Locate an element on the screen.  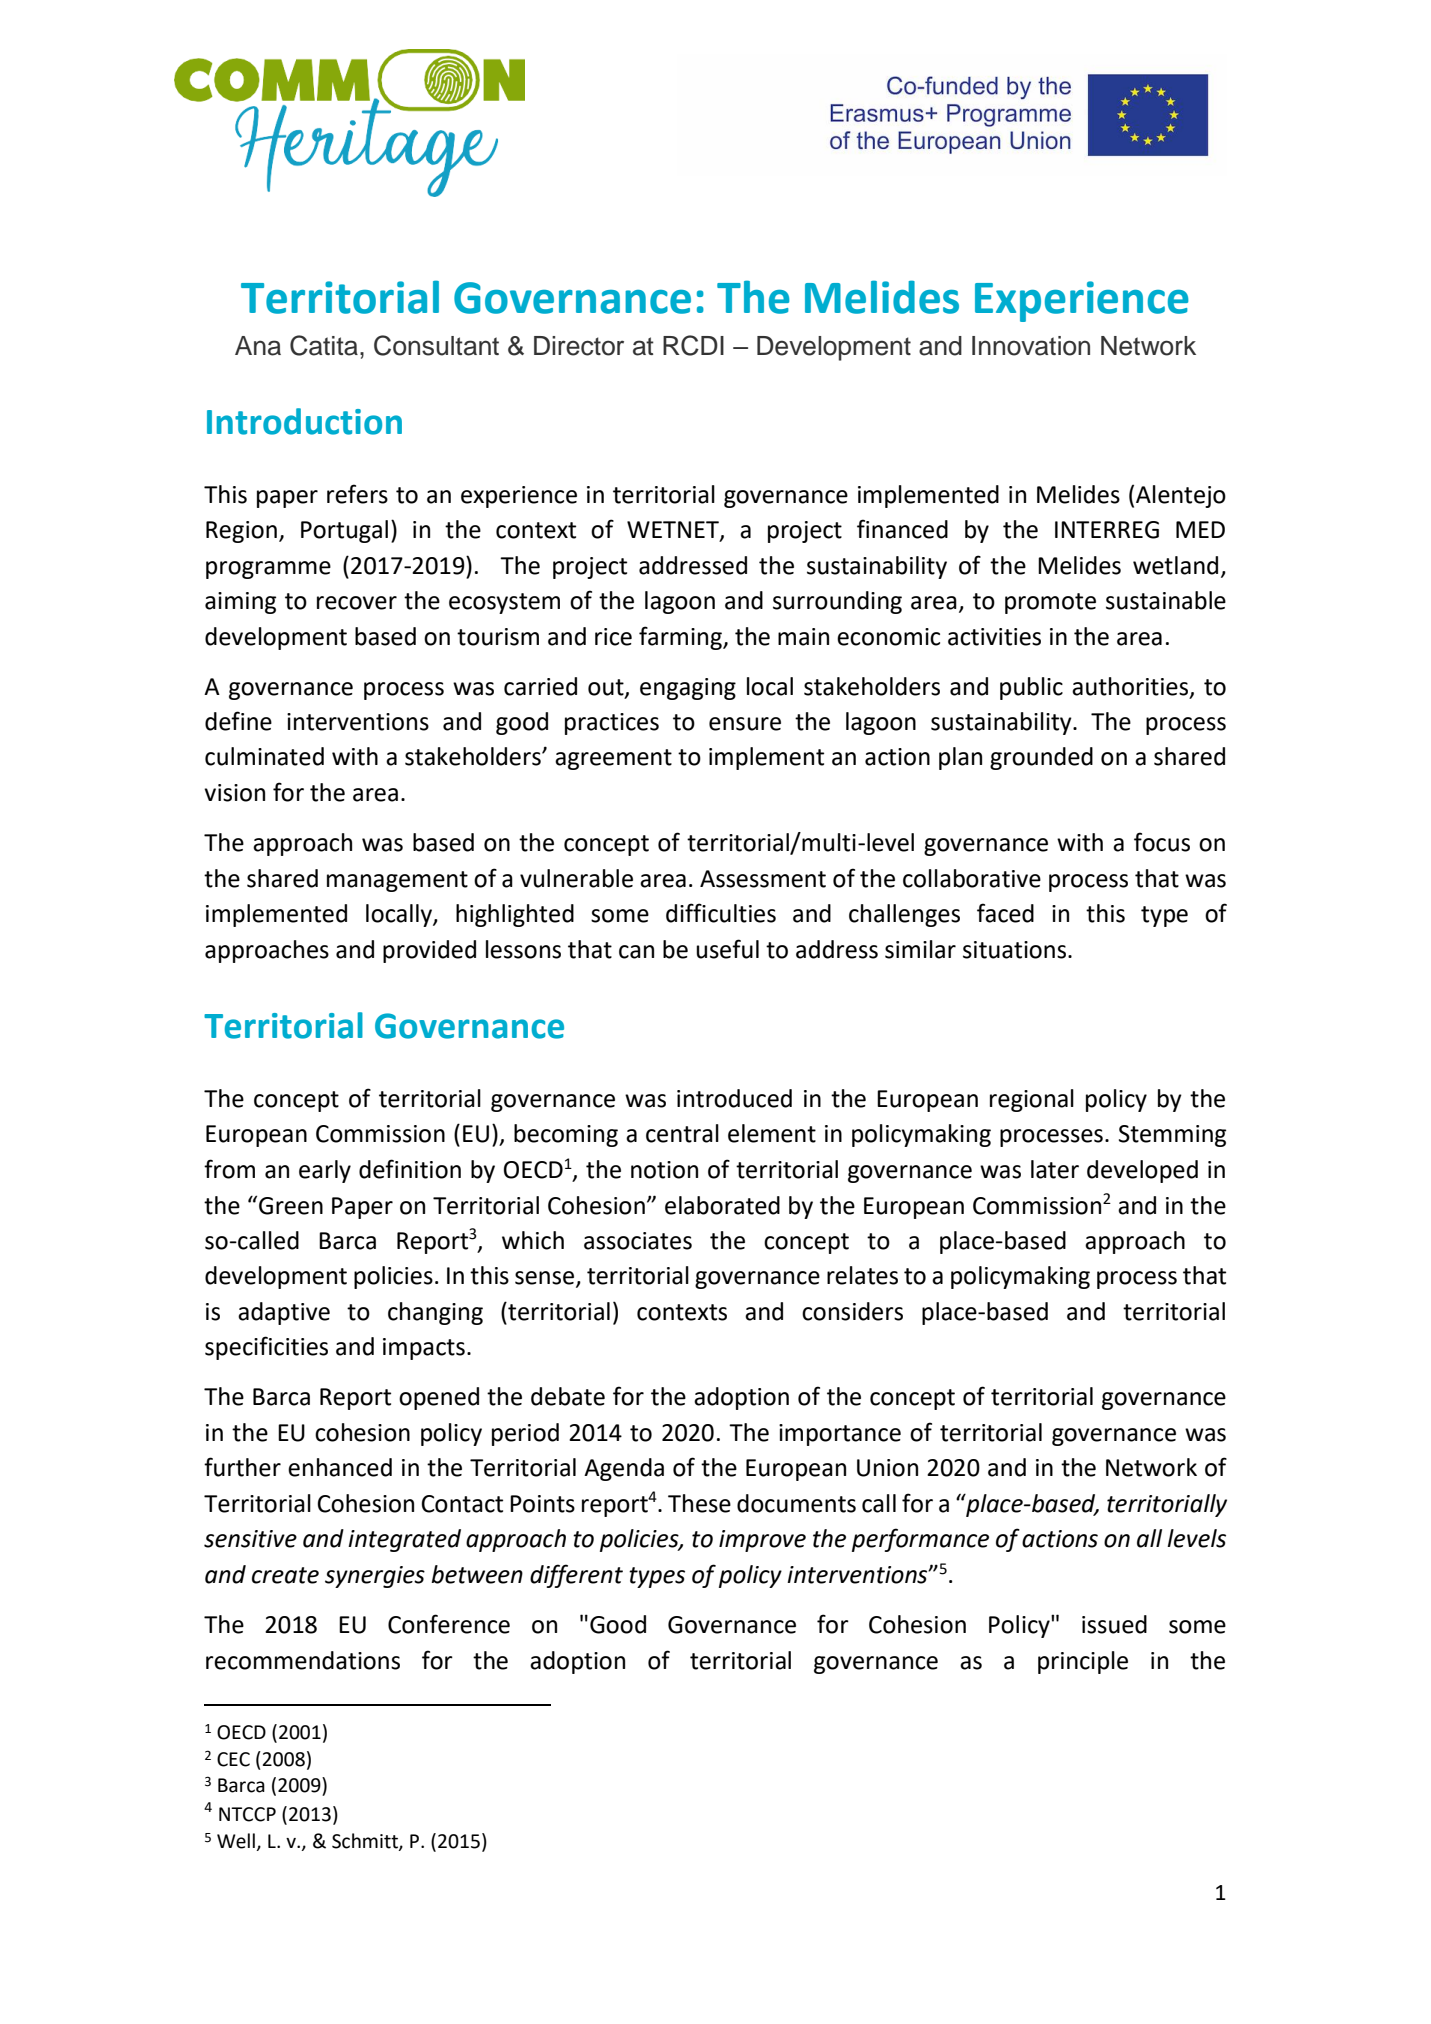
Innovation is located at coordinates (1031, 346).
